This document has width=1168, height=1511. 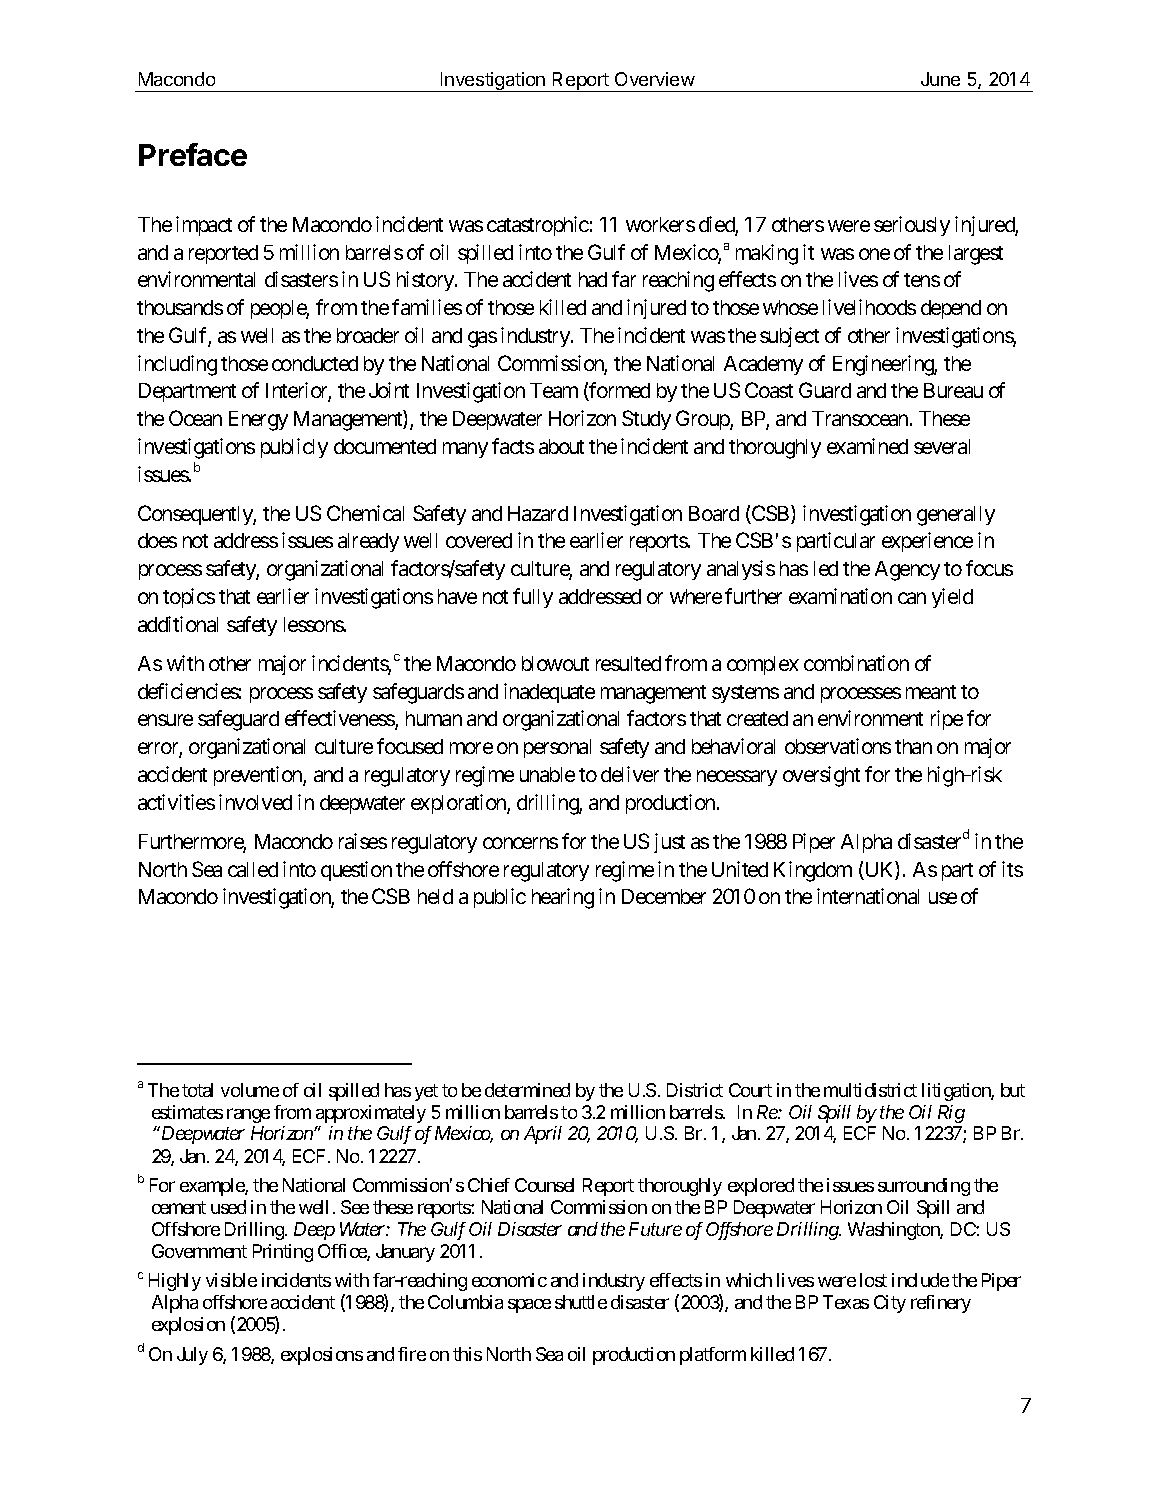 I want to click on experience, so click(x=927, y=542).
